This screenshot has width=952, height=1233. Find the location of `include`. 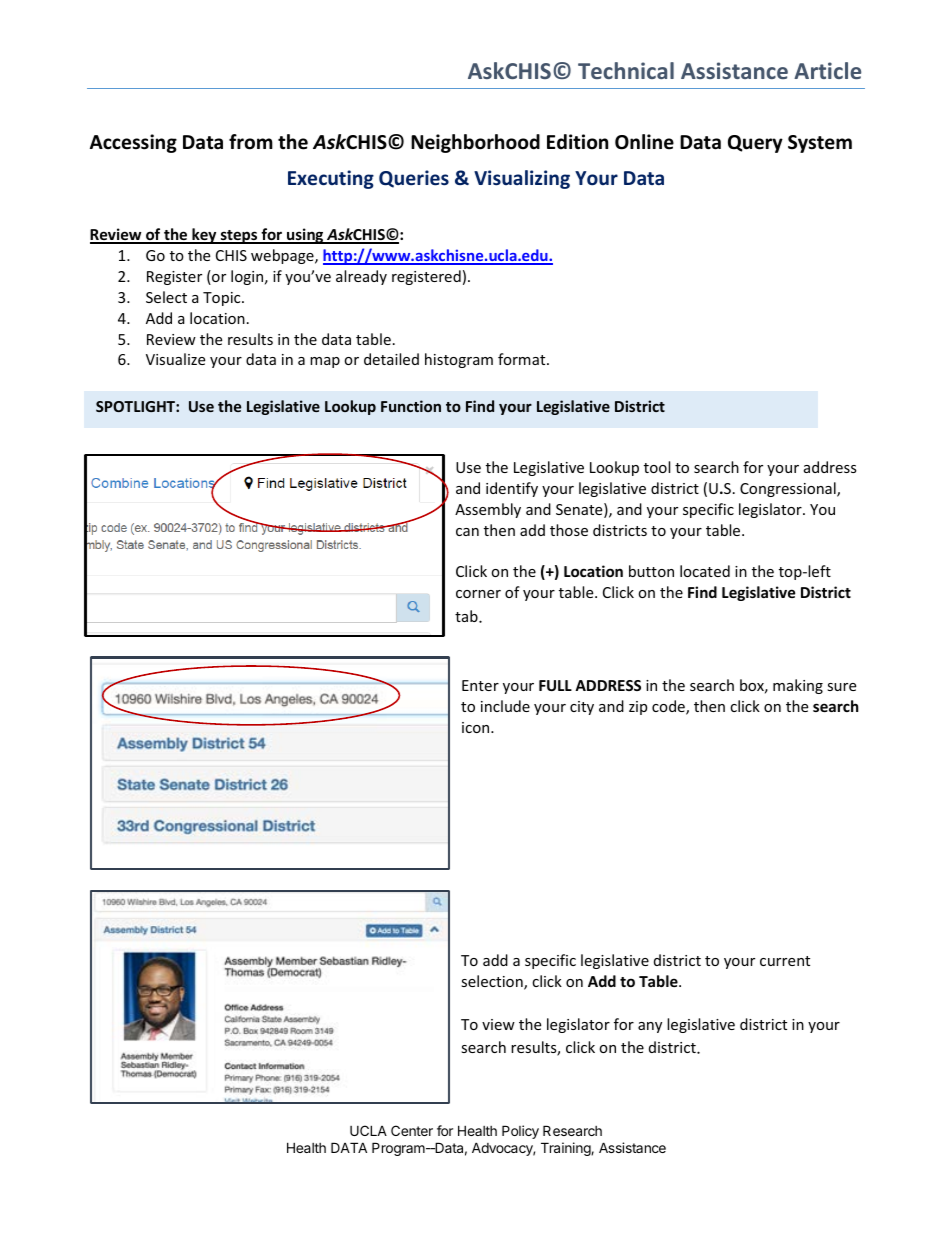

include is located at coordinates (505, 706).
